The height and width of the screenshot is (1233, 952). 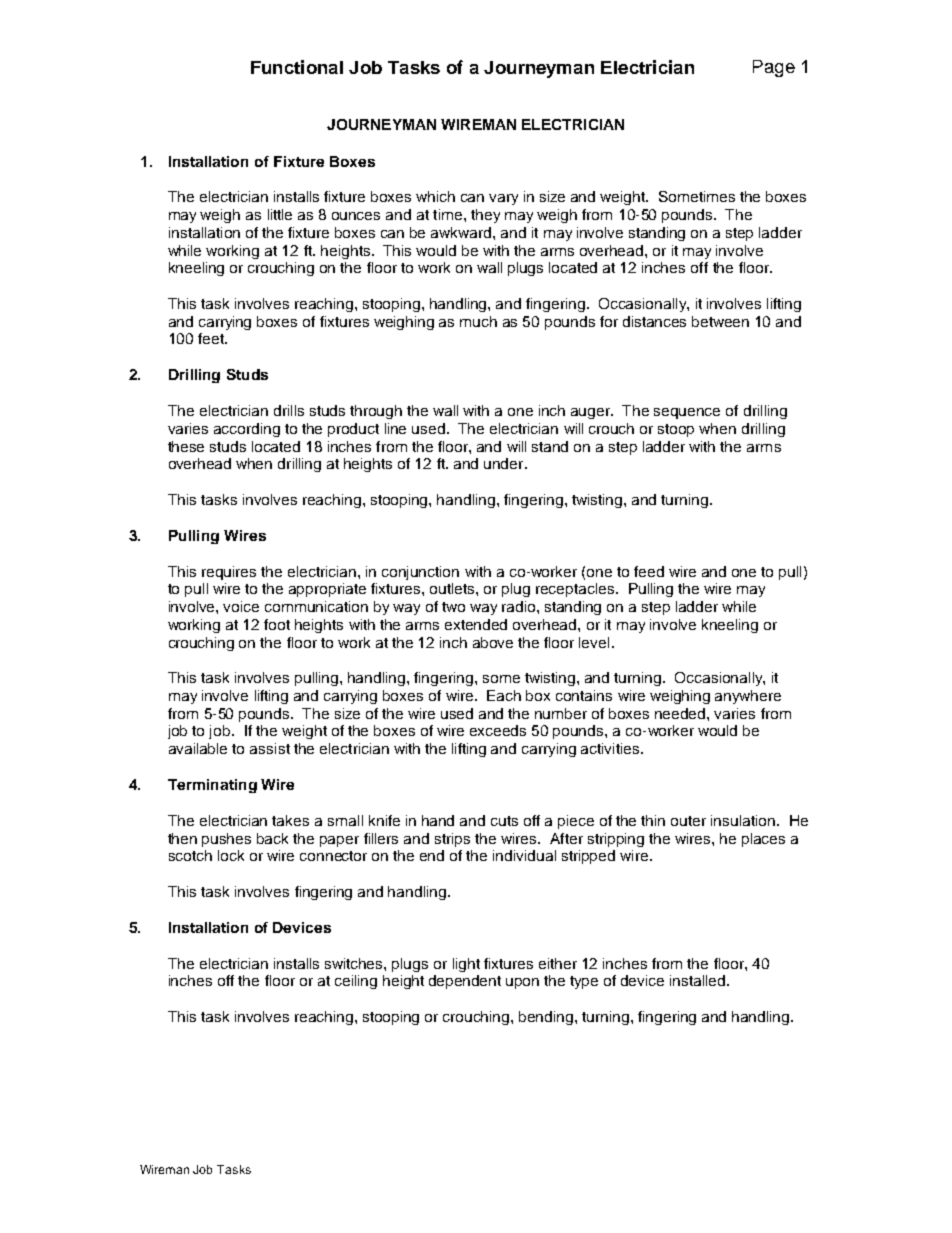 What do you see at coordinates (453, 588) in the screenshot?
I see `outlets` at bounding box center [453, 588].
